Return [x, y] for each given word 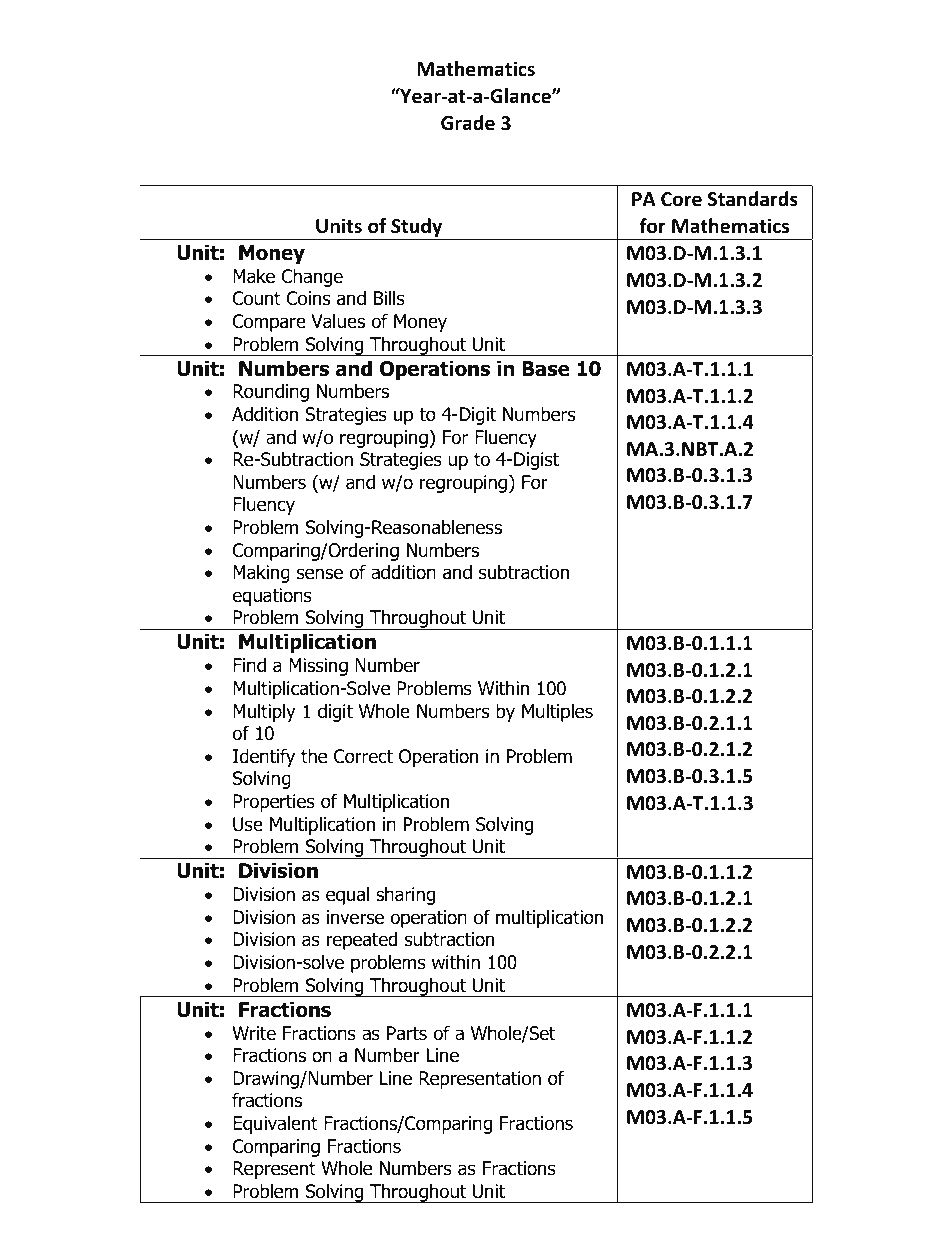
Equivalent [275, 1125]
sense [320, 574]
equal [347, 896]
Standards [753, 199]
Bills [389, 298]
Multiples [557, 713]
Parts [407, 1033]
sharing [405, 896]
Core [681, 199]
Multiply [264, 713]
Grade [468, 123]
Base [546, 369]
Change [312, 278]
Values [338, 321]
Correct [363, 756]
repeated [362, 941]
